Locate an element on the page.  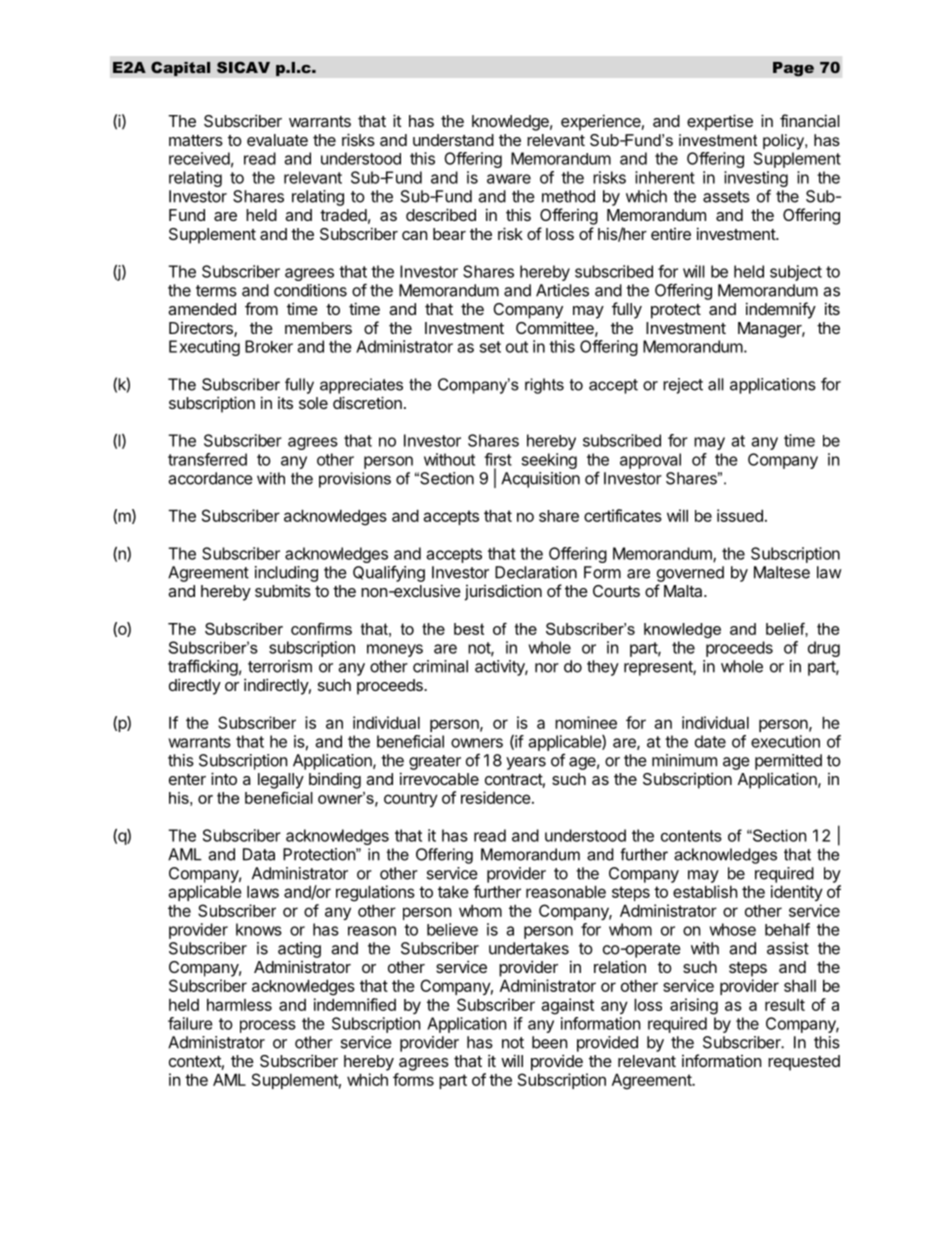
date is located at coordinates (710, 741).
